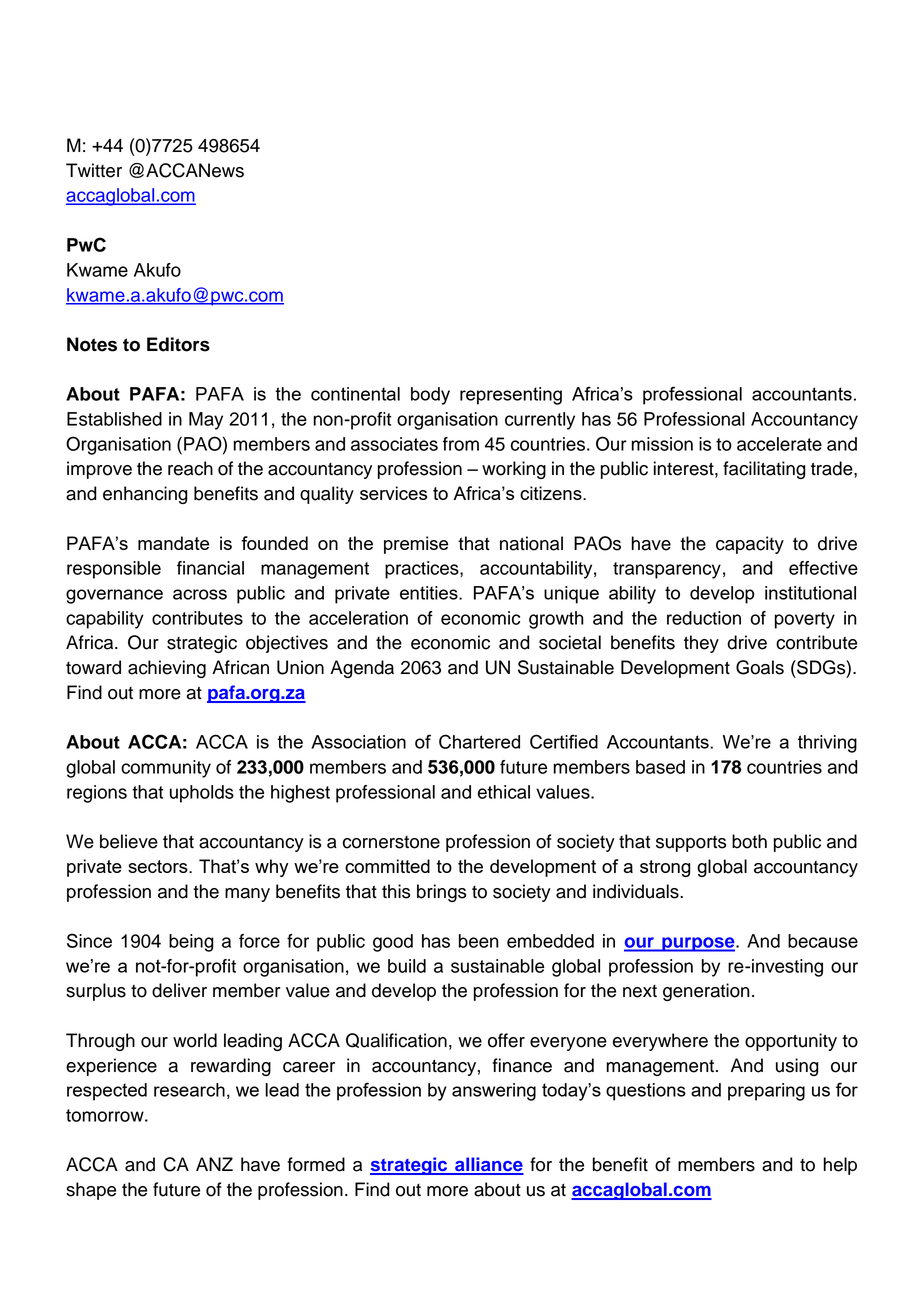 The width and height of the screenshot is (924, 1308). I want to click on accelerate, so click(779, 444).
